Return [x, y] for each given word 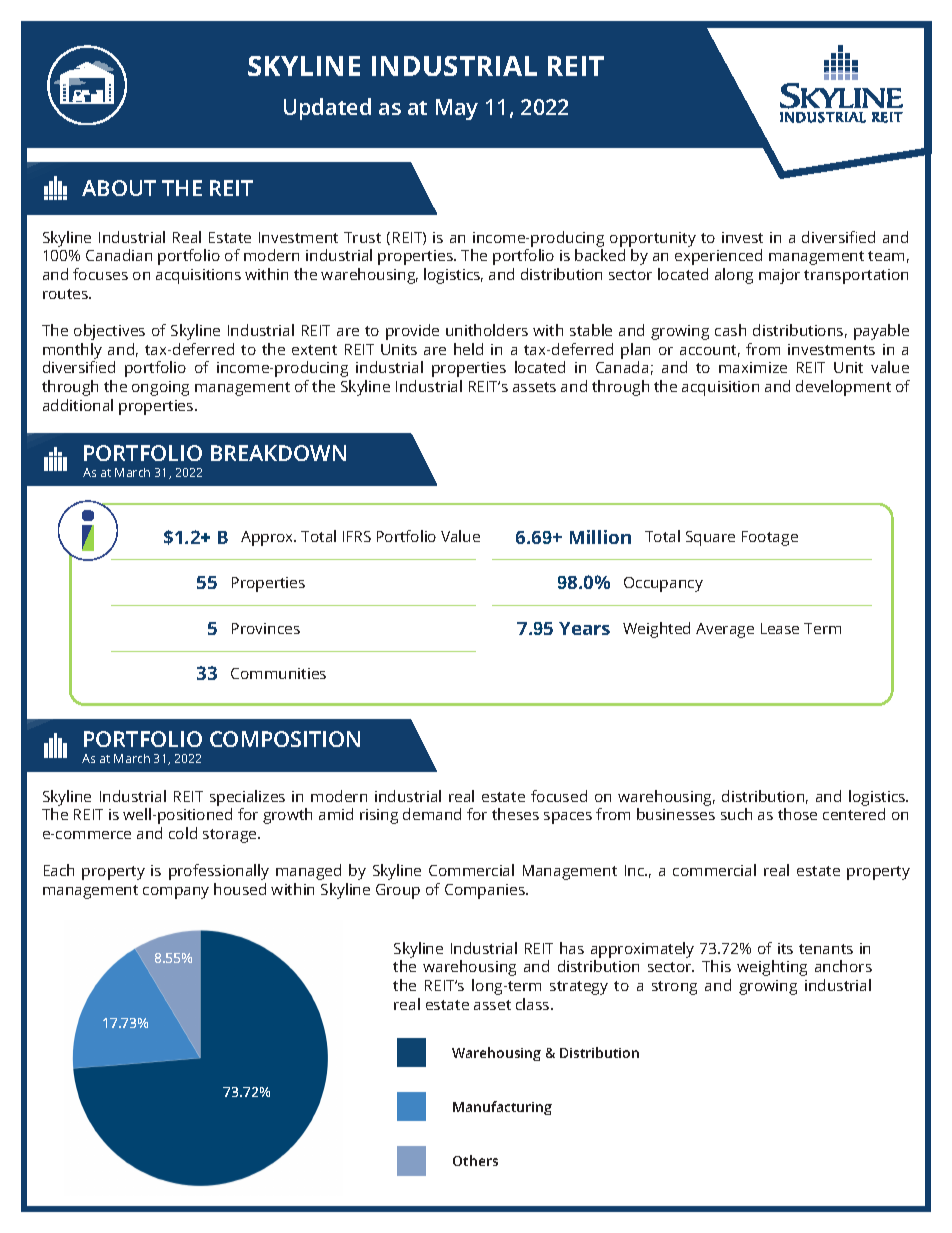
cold [183, 833]
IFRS [357, 536]
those [797, 814]
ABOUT [119, 188]
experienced [718, 257]
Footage [770, 538]
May [457, 109]
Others [475, 1160]
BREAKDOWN [278, 453]
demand [432, 814]
